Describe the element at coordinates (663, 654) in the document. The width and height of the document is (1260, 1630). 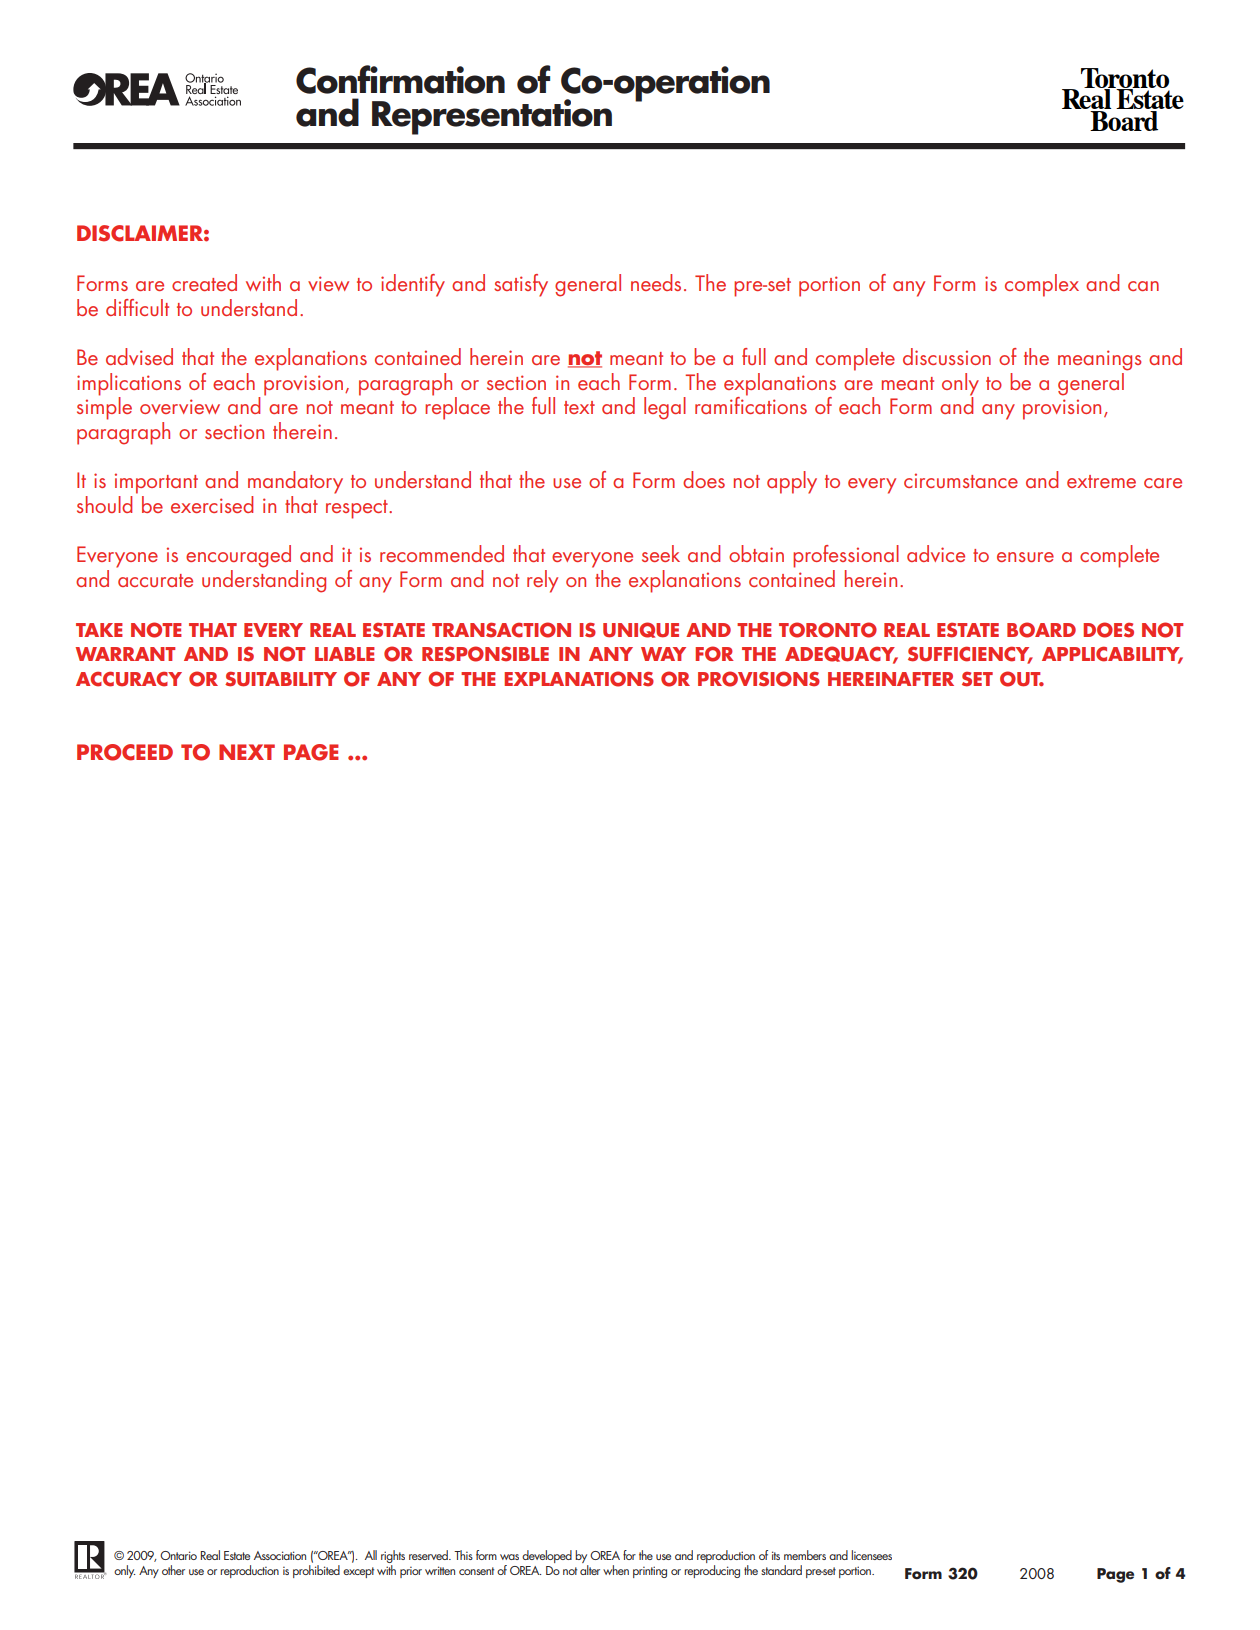
I see `WAY` at that location.
